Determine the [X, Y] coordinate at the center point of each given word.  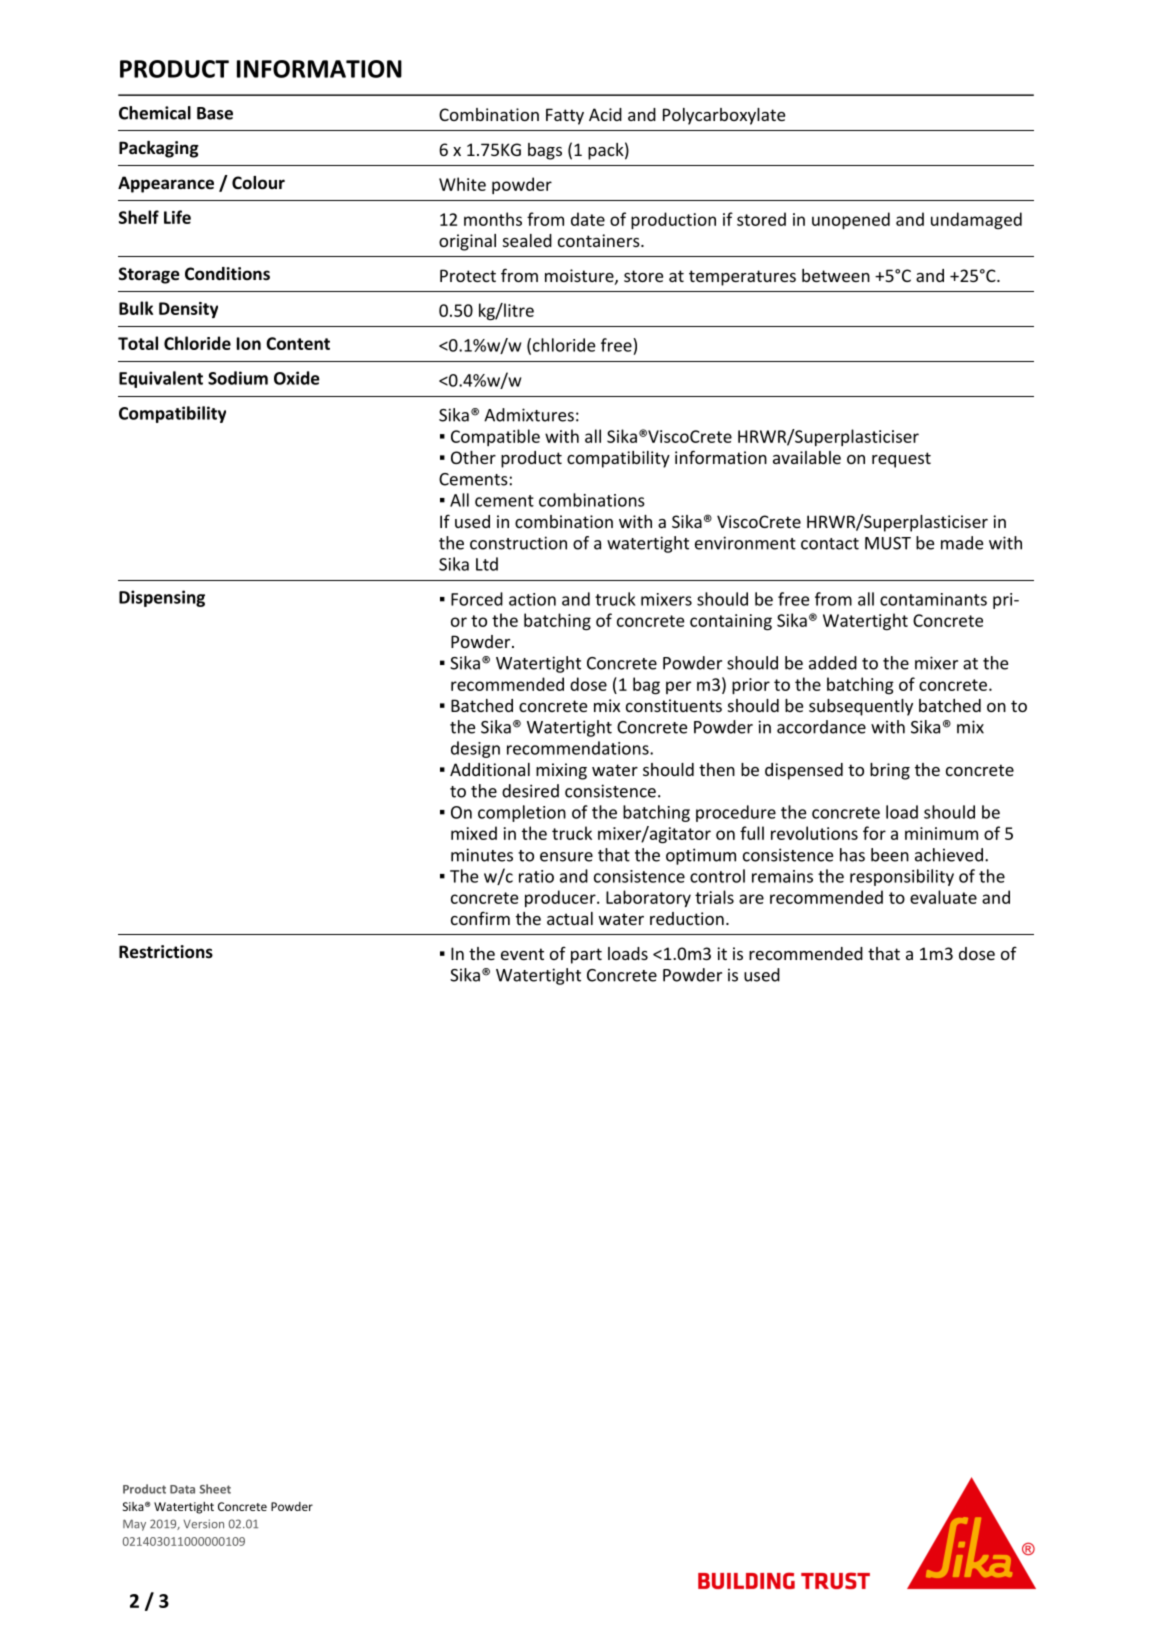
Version [203, 1524]
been [890, 855]
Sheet [215, 1489]
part [586, 956]
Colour [258, 183]
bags [545, 151]
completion [522, 813]
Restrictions [166, 952]
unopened [851, 220]
